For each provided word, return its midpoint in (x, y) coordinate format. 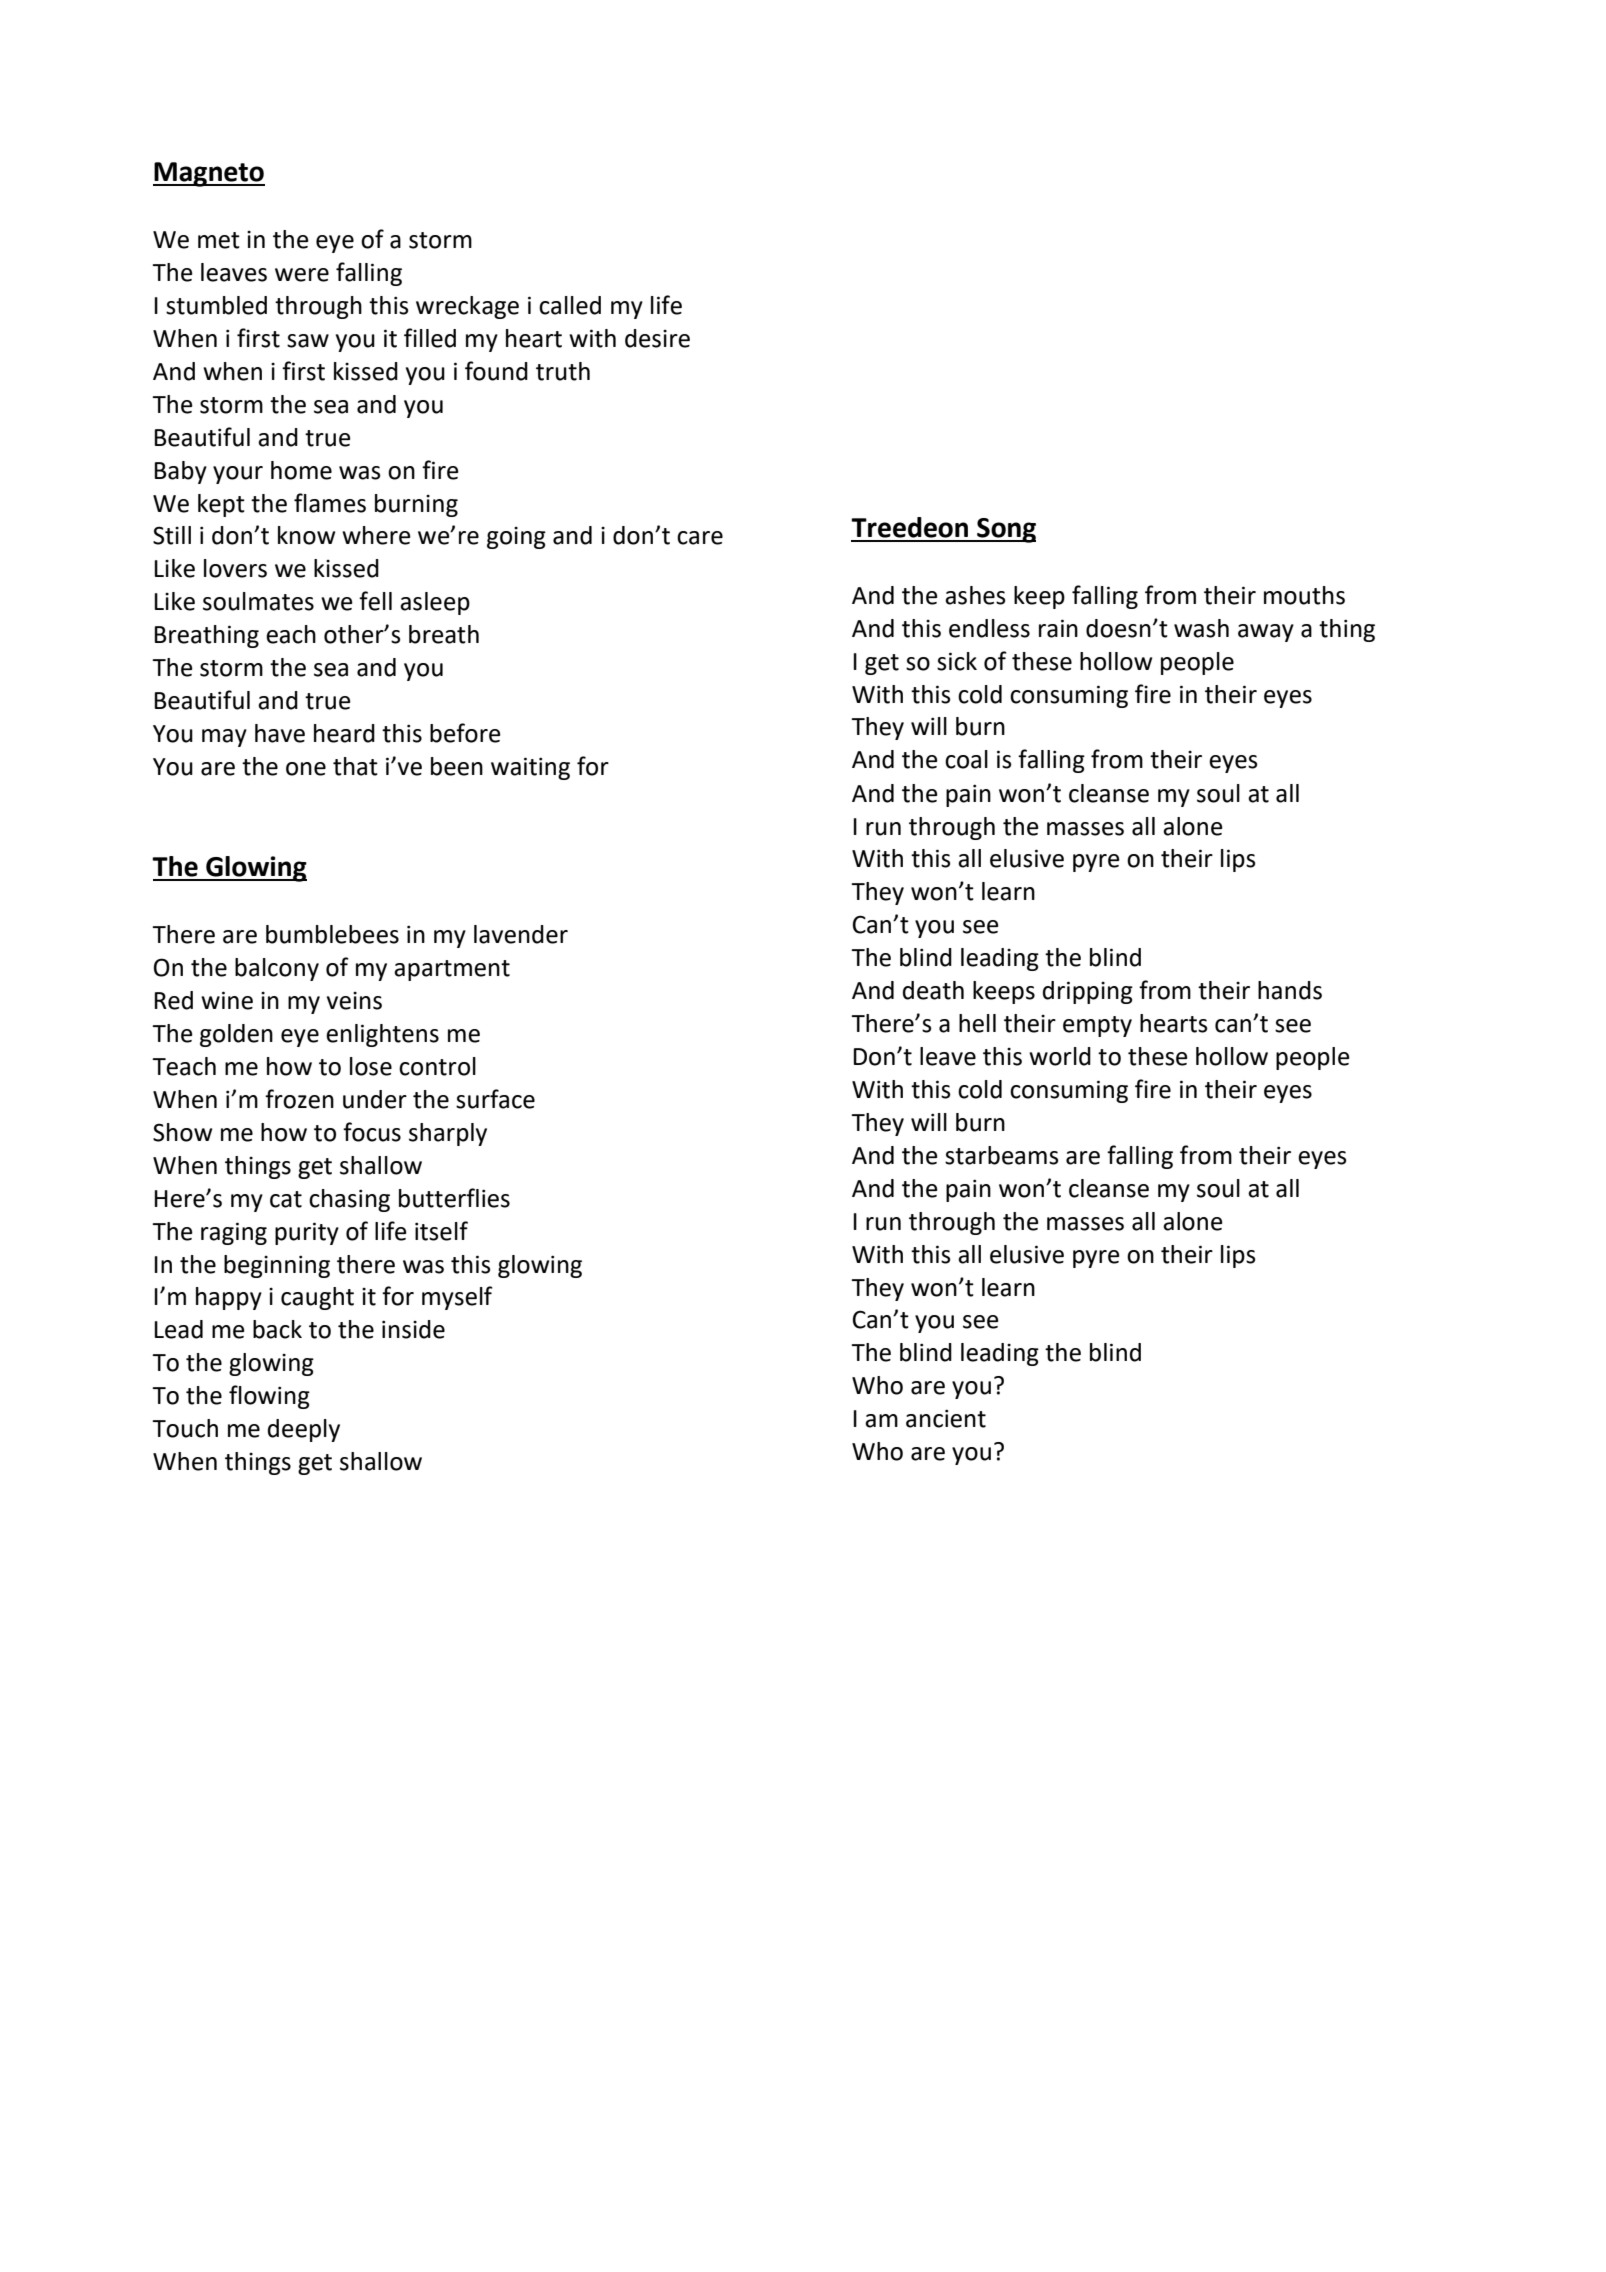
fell (375, 601)
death (933, 990)
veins (354, 1001)
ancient (946, 1418)
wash (1201, 628)
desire (657, 338)
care (700, 538)
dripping (1088, 992)
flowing (269, 1397)
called (570, 305)
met (219, 240)
